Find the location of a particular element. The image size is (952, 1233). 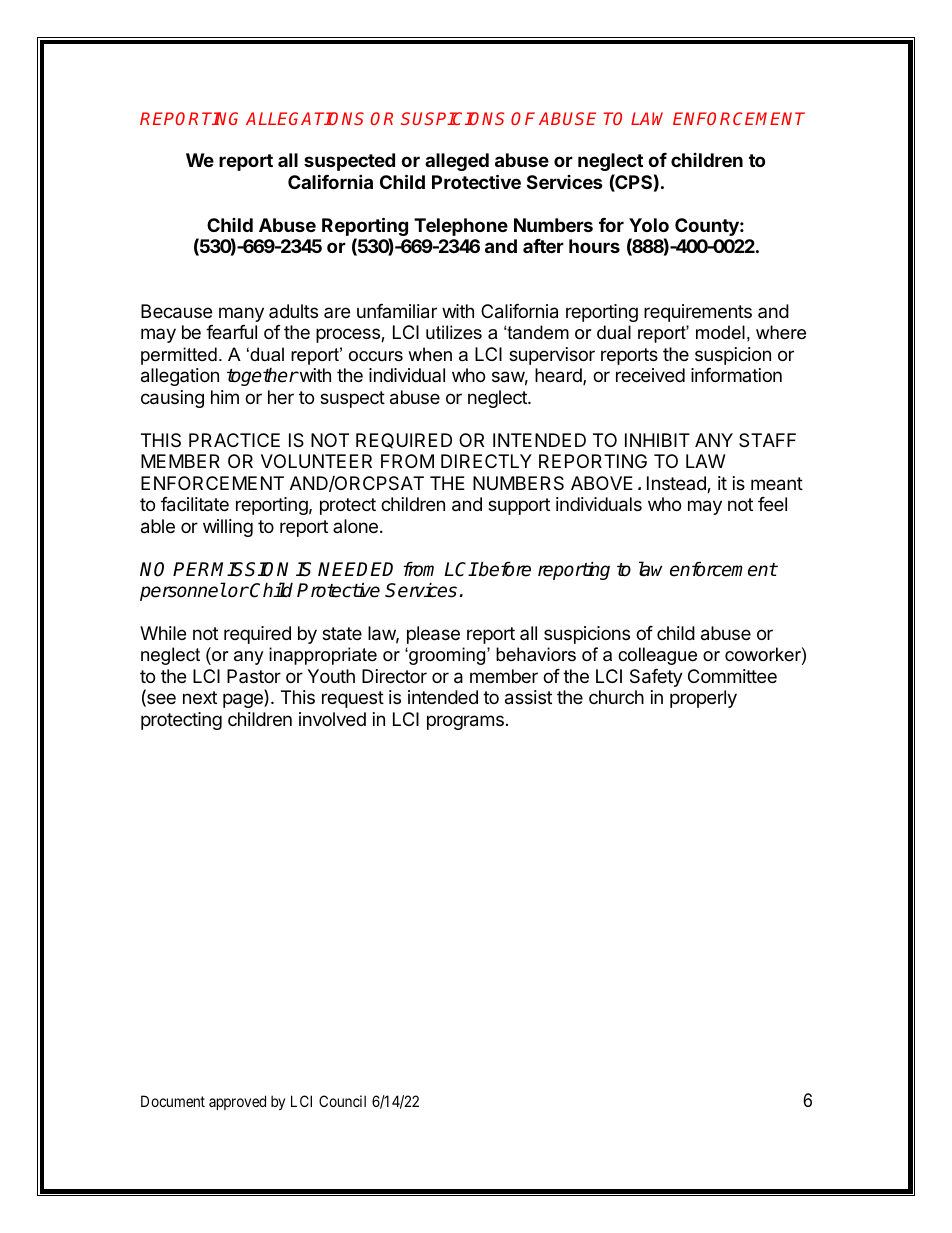

information is located at coordinates (736, 375).
